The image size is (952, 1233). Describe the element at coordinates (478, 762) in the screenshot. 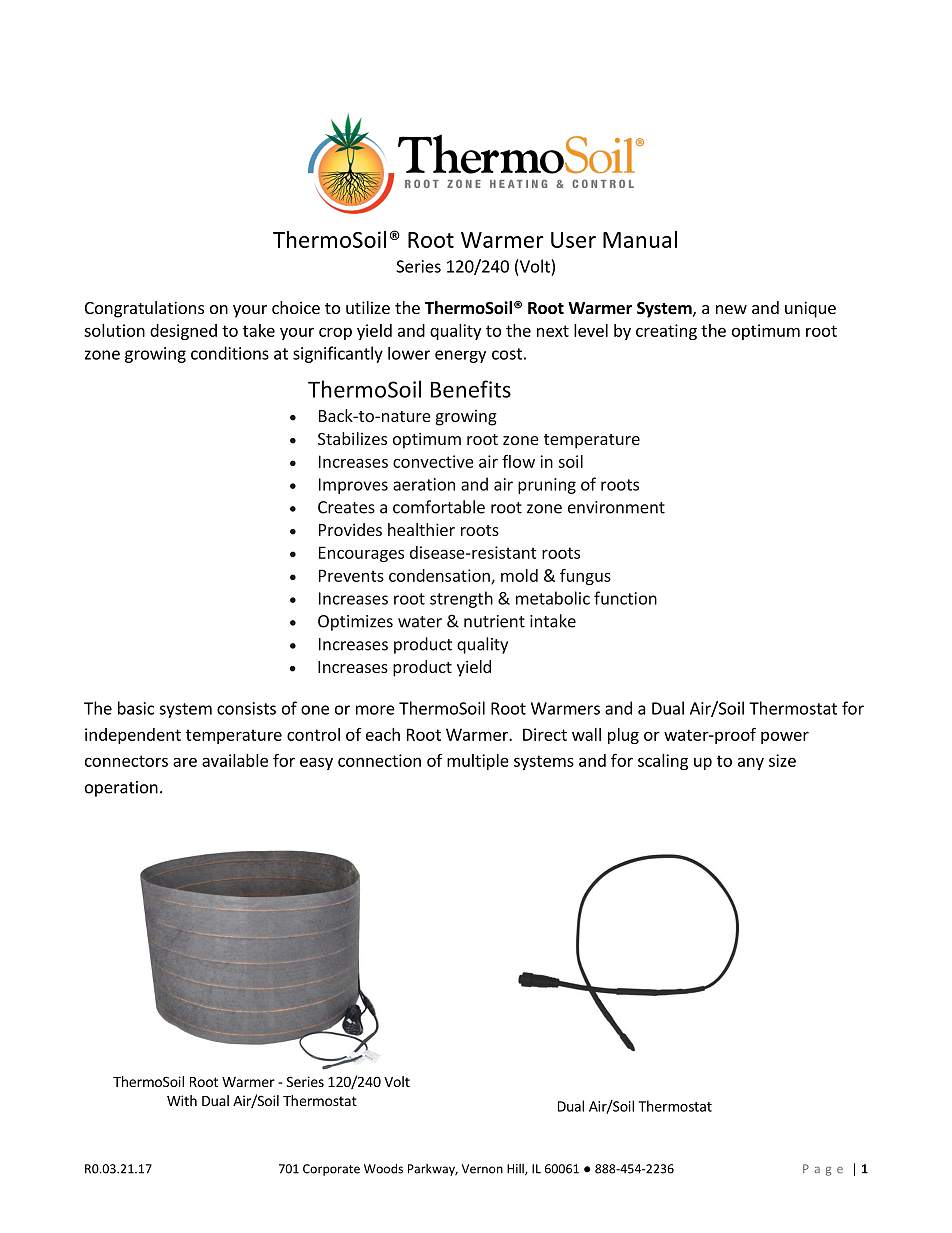

I see `multiple` at that location.
